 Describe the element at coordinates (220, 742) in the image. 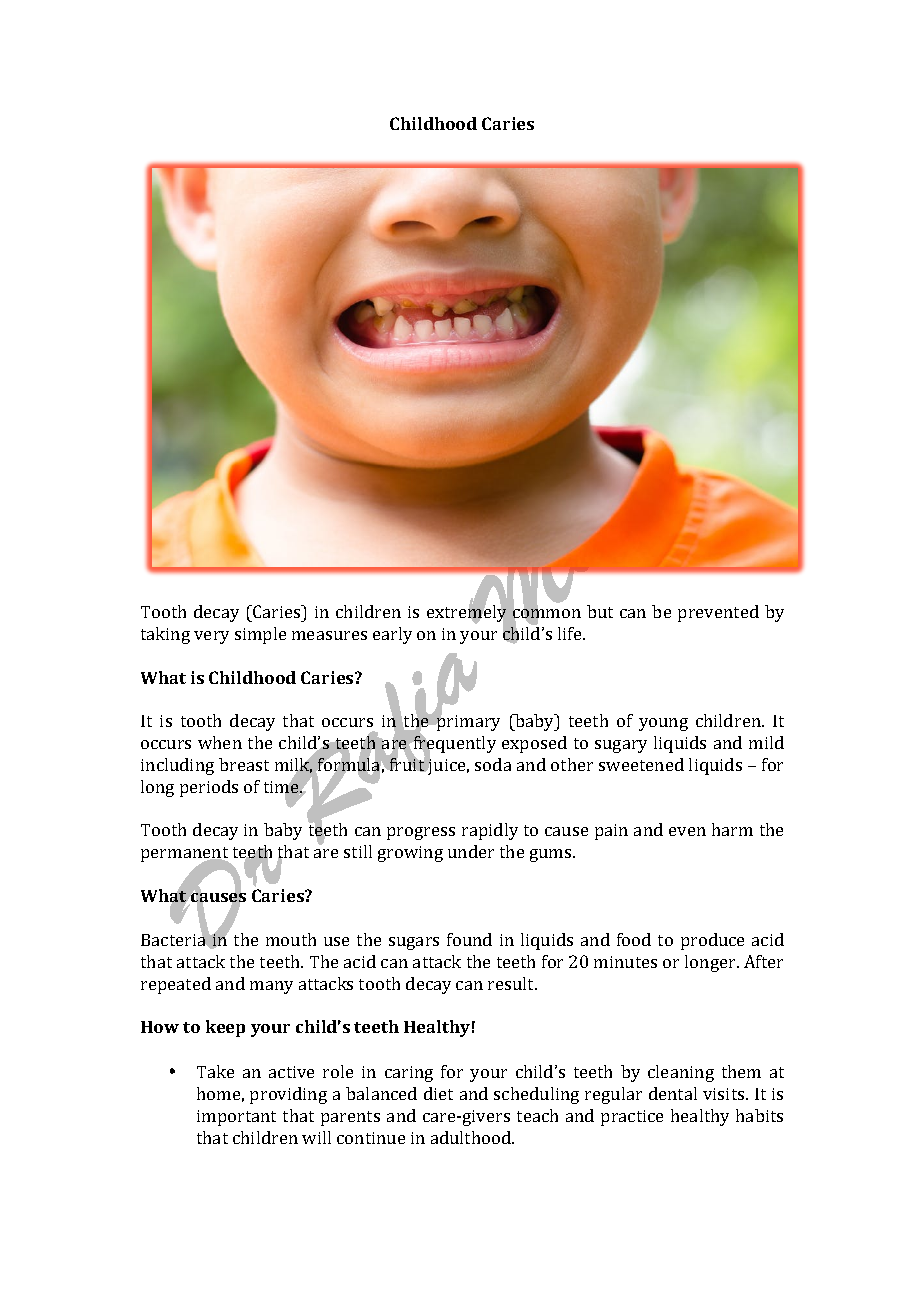

I see `when` at that location.
